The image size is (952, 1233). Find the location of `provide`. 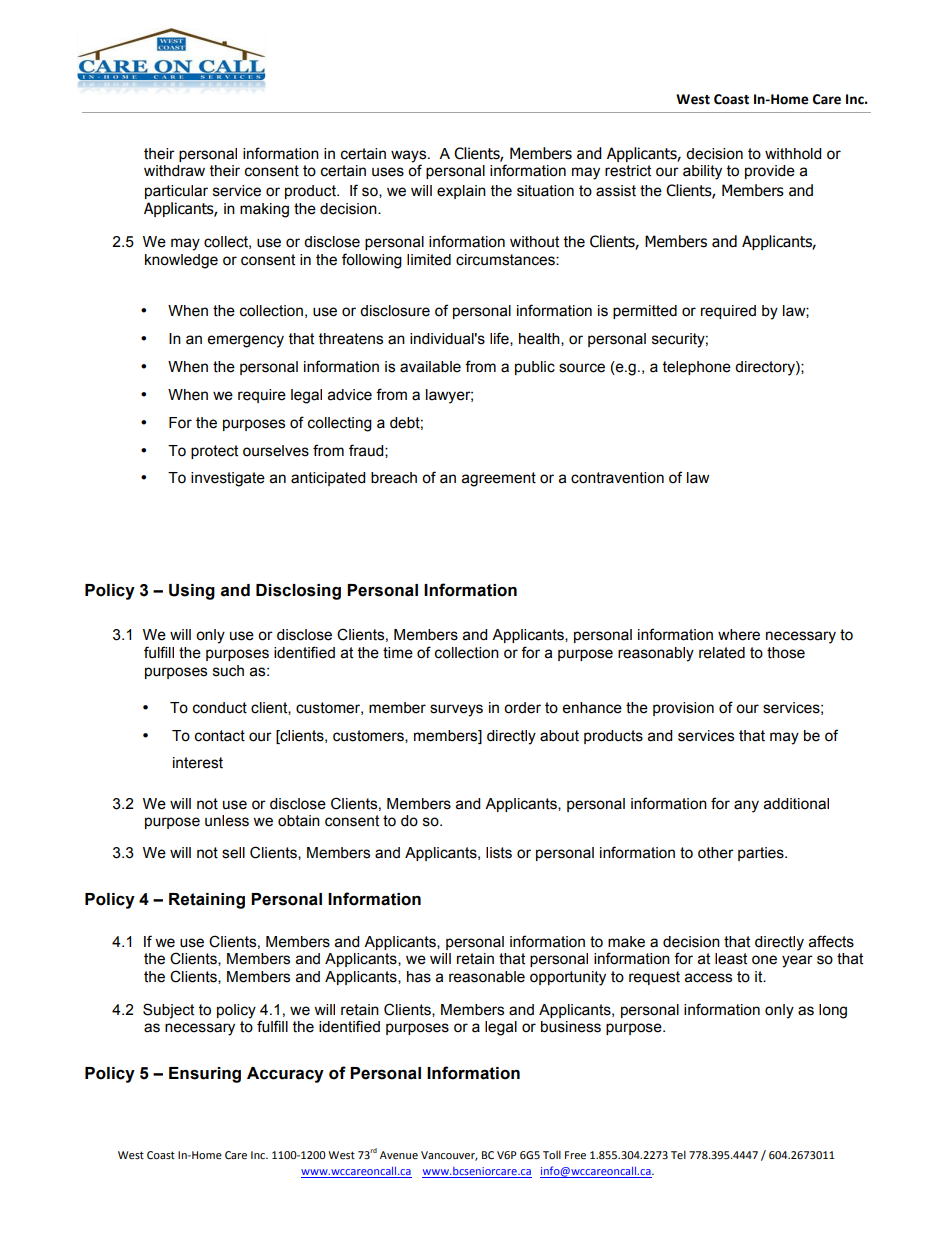

provide is located at coordinates (770, 172).
